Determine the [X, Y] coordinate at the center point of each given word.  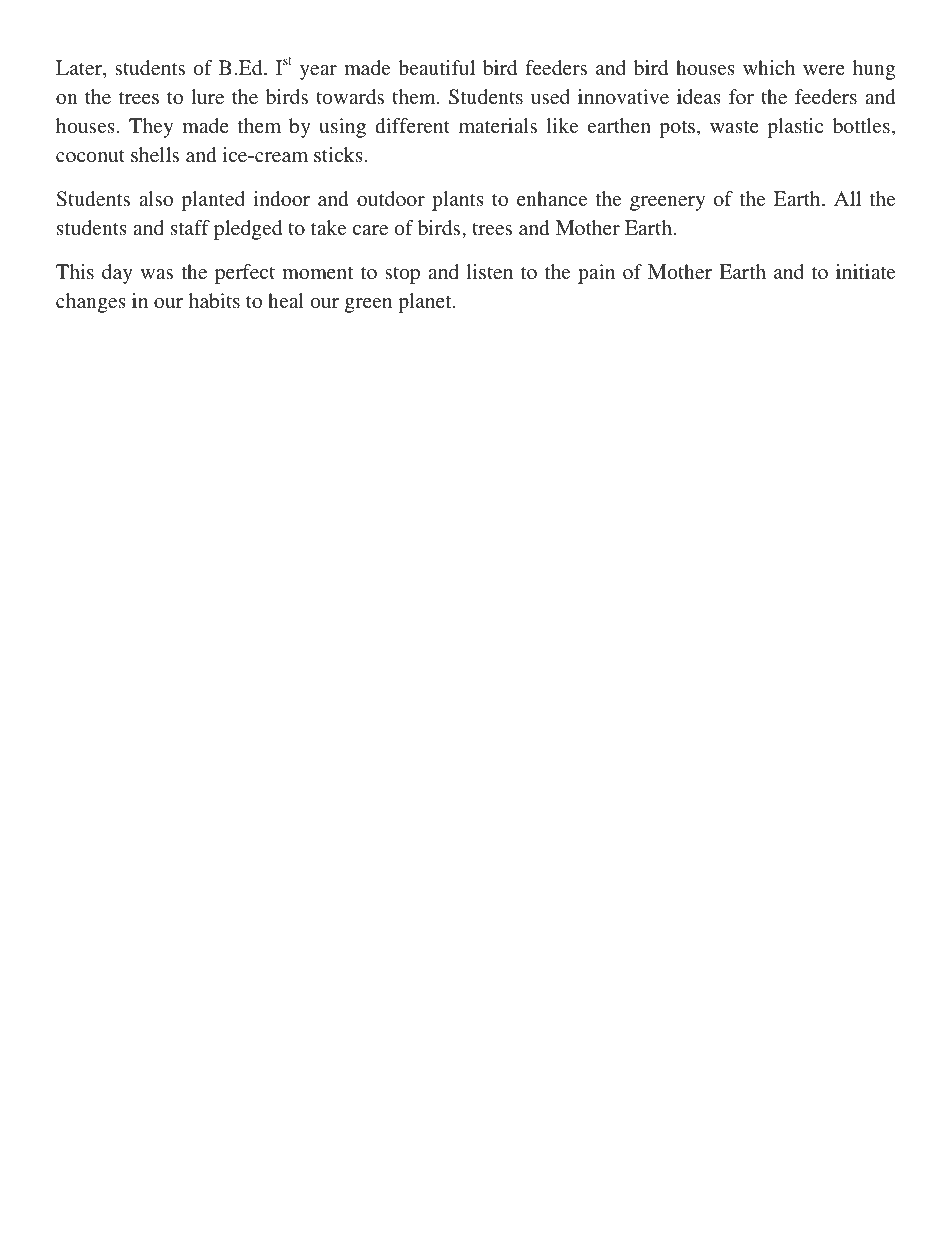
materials [498, 125]
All [847, 198]
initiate [866, 271]
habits [214, 300]
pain [596, 274]
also [156, 198]
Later [80, 69]
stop [402, 275]
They [151, 128]
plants [458, 201]
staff [190, 227]
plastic [795, 128]
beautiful [436, 67]
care [370, 230]
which [769, 67]
